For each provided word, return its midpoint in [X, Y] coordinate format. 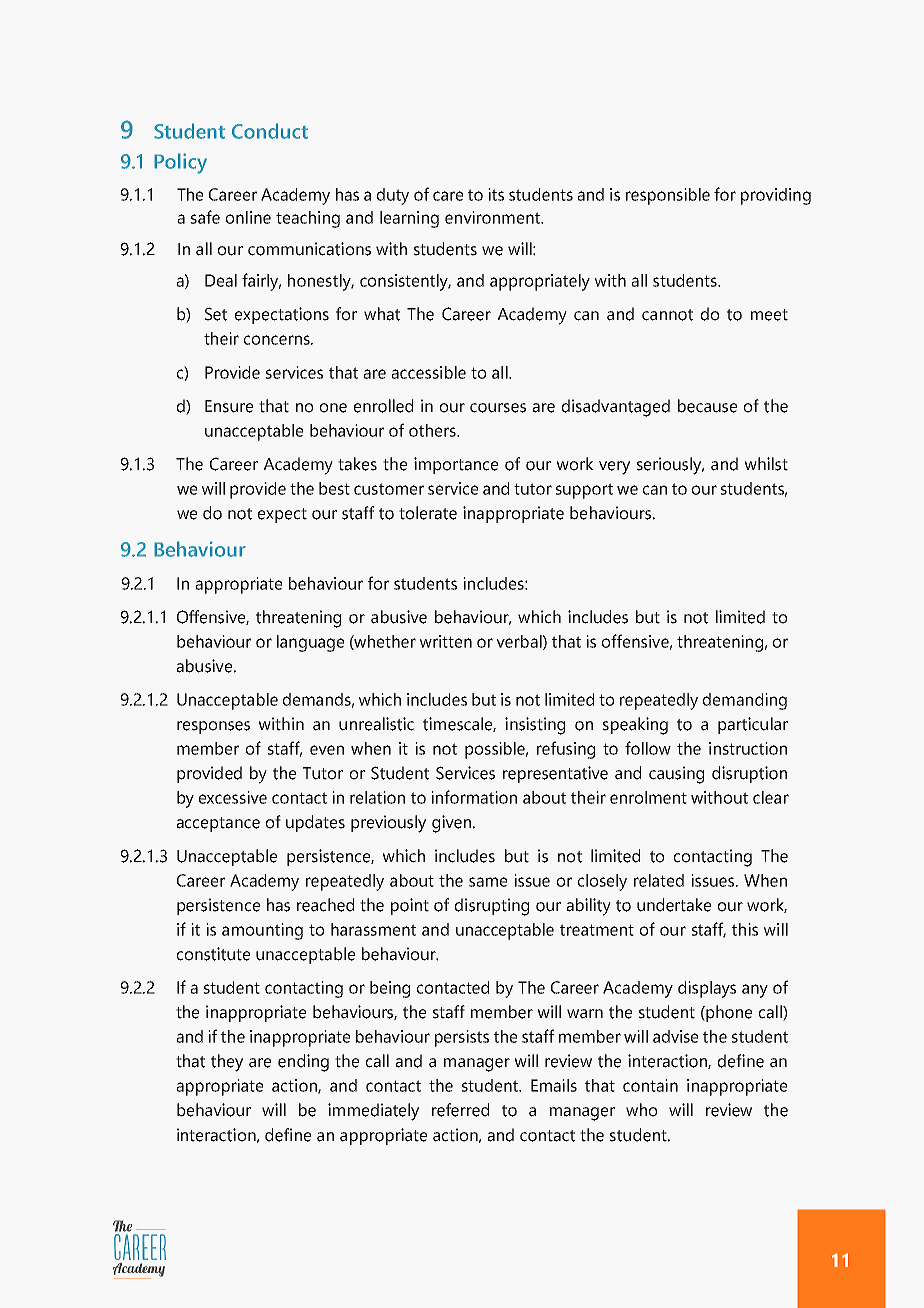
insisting [535, 726]
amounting [262, 931]
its [496, 194]
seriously [670, 466]
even [327, 750]
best [334, 488]
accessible [428, 372]
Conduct [270, 131]
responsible [668, 196]
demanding [745, 701]
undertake [674, 905]
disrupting [492, 907]
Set [216, 314]
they [227, 1063]
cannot [667, 315]
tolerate [428, 513]
